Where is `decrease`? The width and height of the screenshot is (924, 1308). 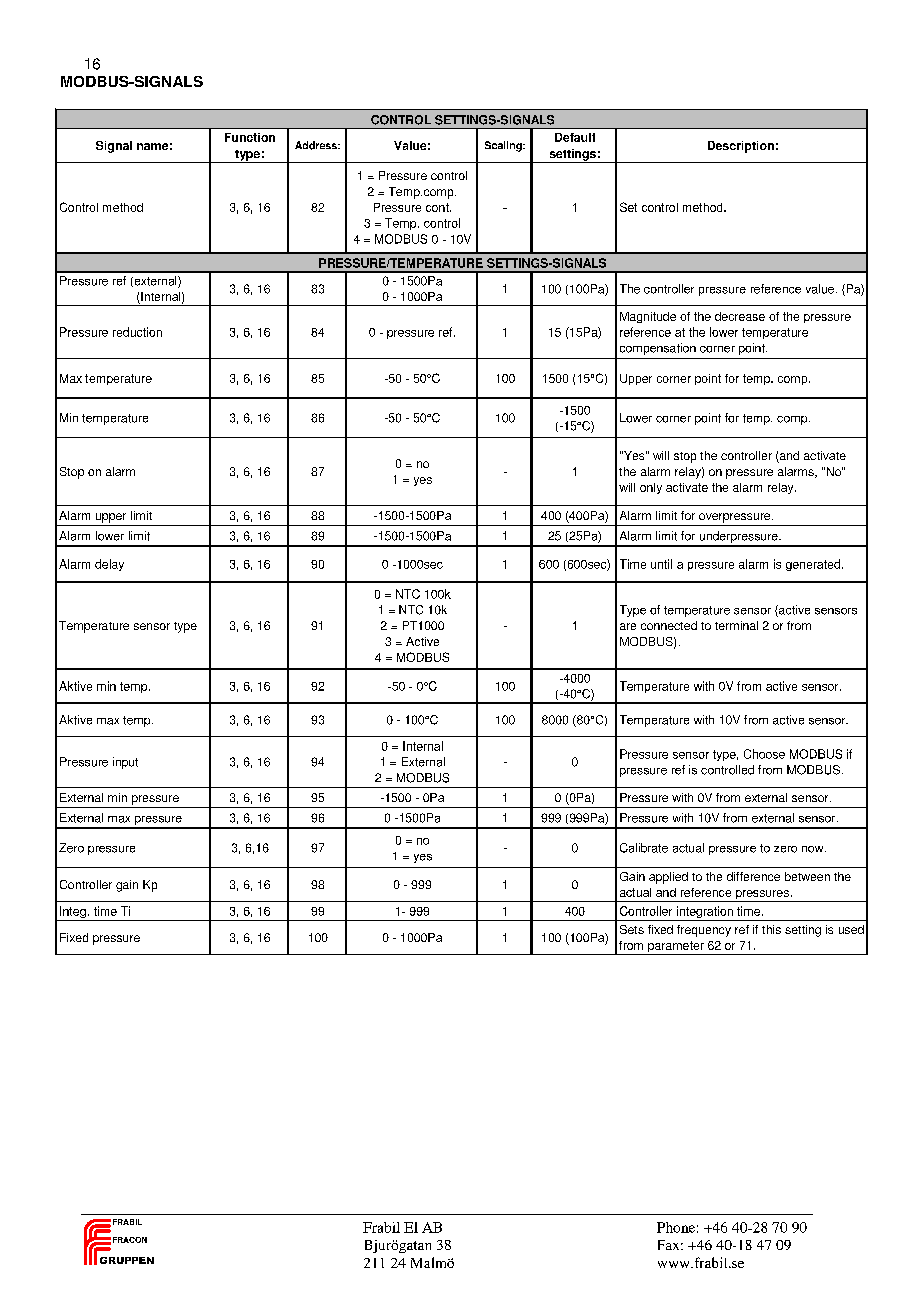
decrease is located at coordinates (740, 316).
